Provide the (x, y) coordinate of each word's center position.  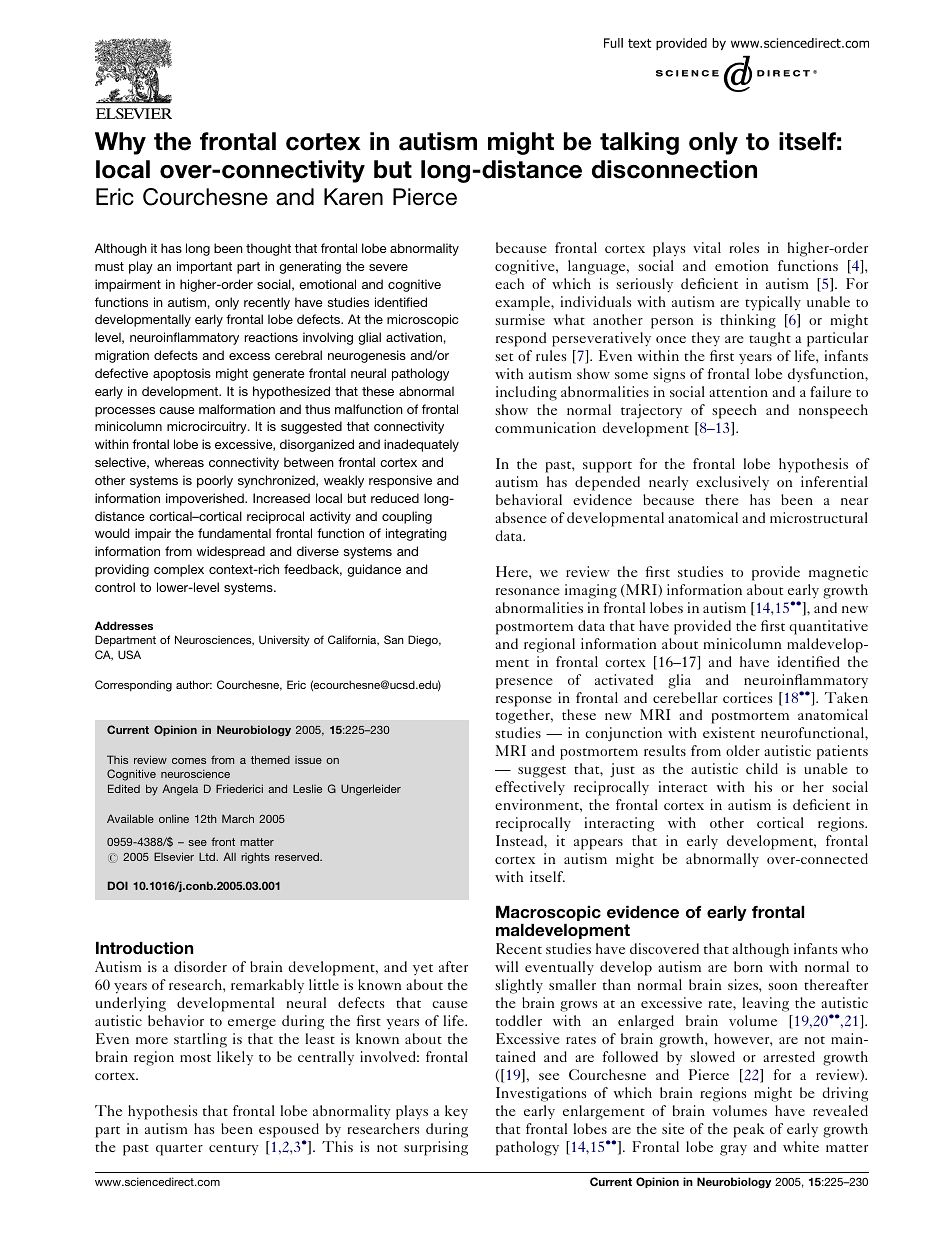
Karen (353, 197)
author (194, 684)
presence (524, 683)
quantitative (828, 627)
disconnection (674, 169)
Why (120, 143)
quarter (179, 1150)
